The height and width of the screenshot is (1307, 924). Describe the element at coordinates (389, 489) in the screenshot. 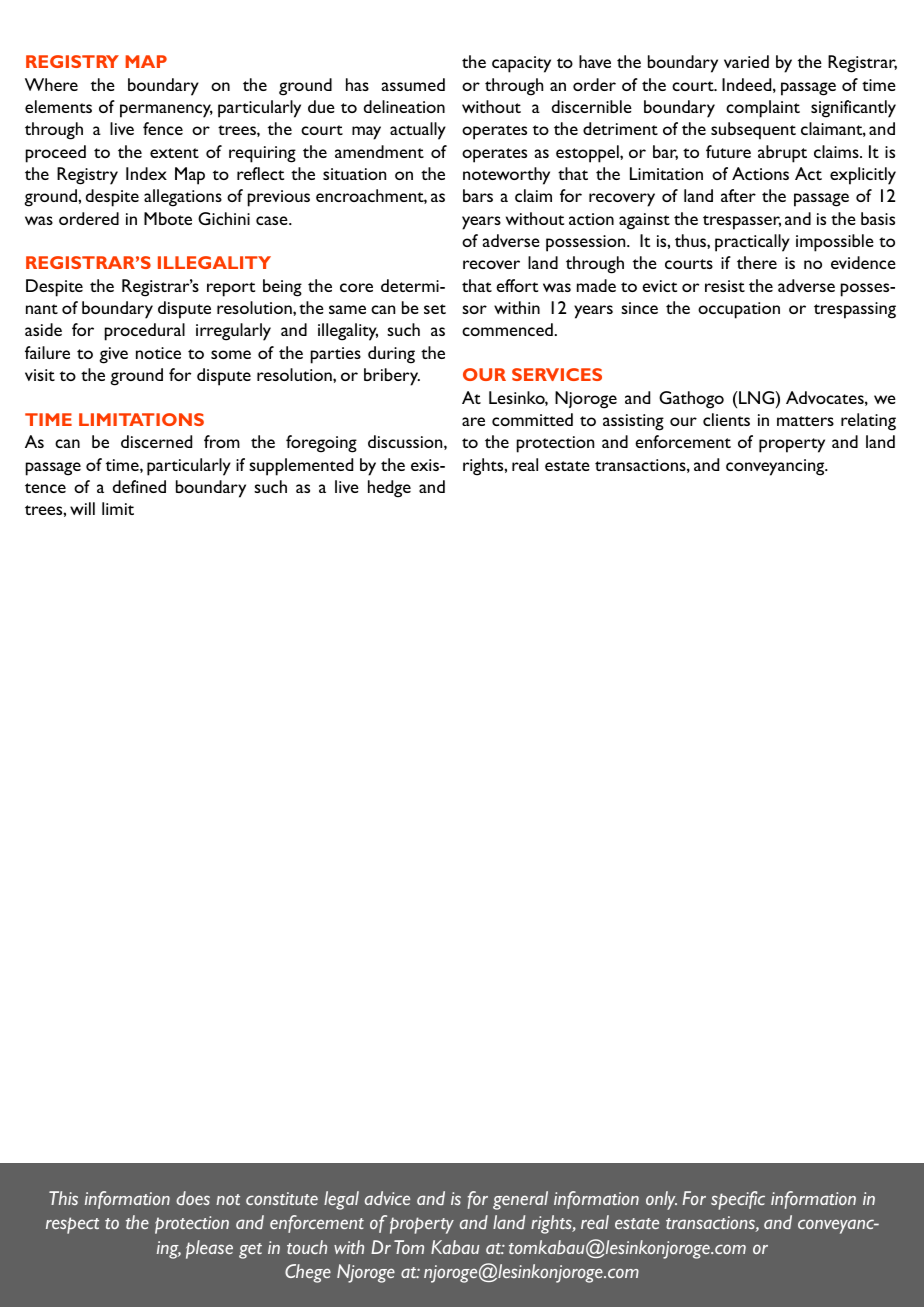

I see `hedge` at that location.
